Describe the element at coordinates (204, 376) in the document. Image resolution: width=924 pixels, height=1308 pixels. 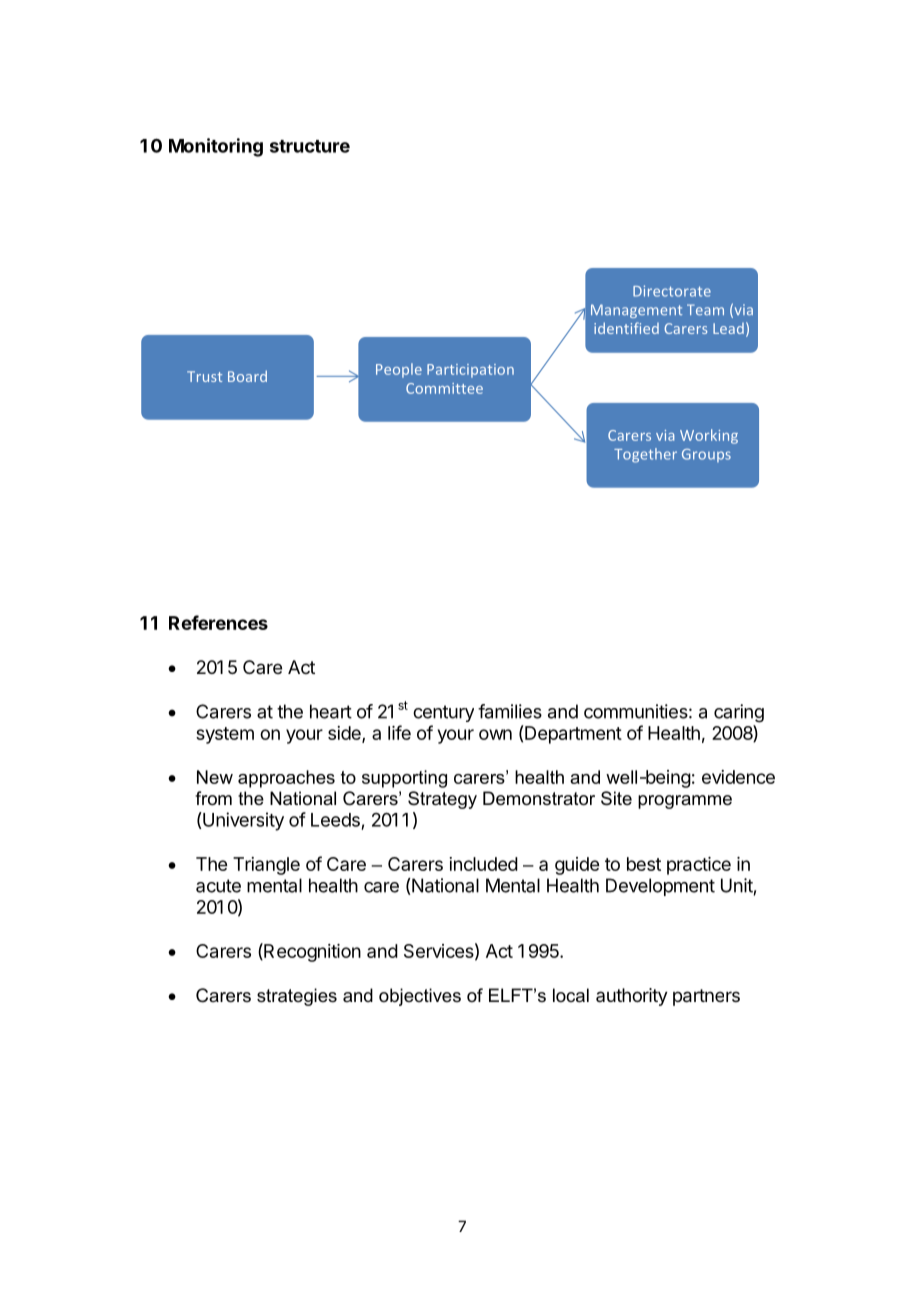
I see `Trust` at that location.
